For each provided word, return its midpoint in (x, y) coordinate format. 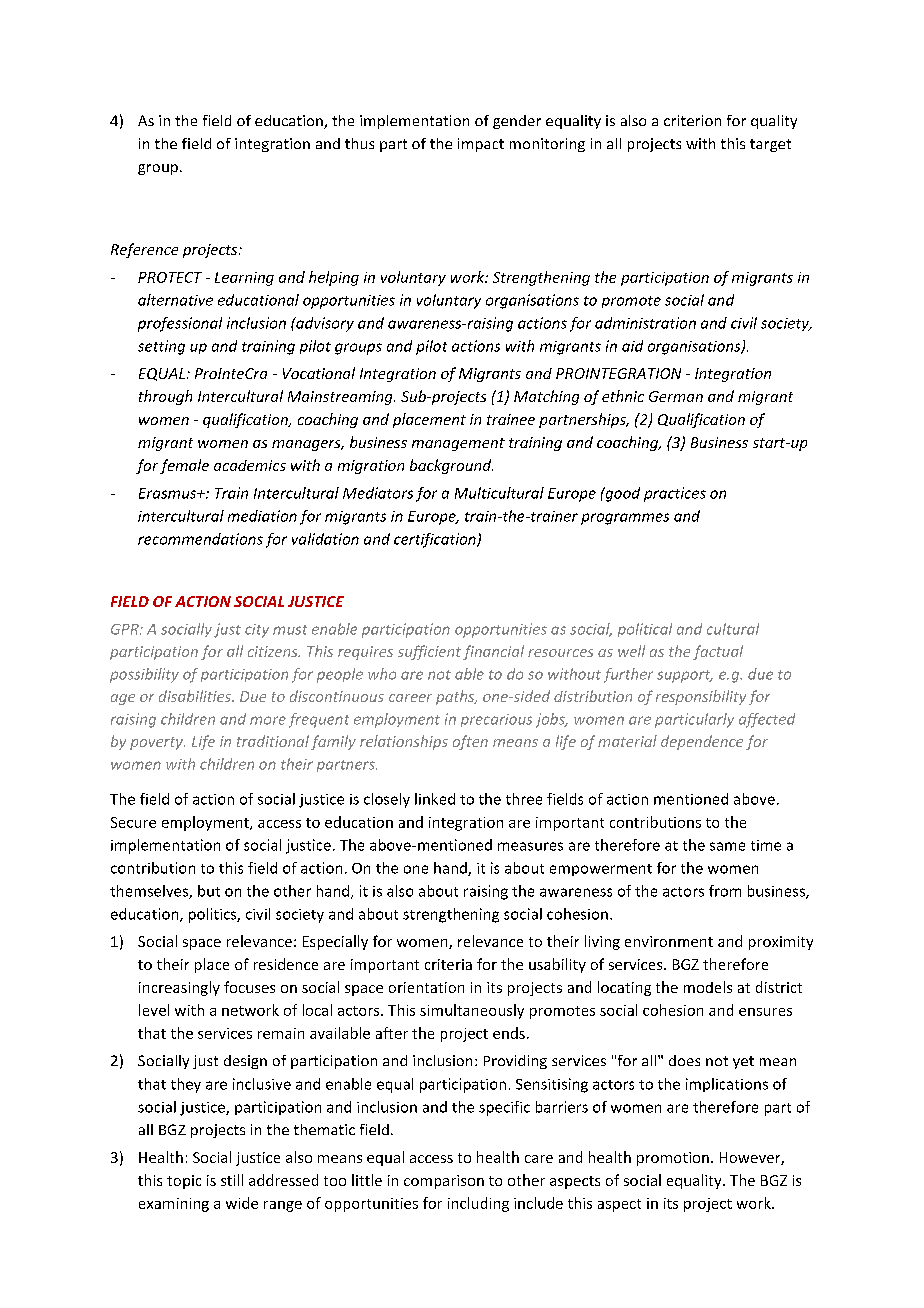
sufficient (429, 652)
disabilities (196, 696)
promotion (673, 1159)
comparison (444, 1182)
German (676, 396)
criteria (448, 964)
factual (718, 652)
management (458, 444)
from (725, 891)
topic (184, 1182)
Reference (144, 250)
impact (481, 145)
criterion (692, 120)
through (165, 397)
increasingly (179, 988)
